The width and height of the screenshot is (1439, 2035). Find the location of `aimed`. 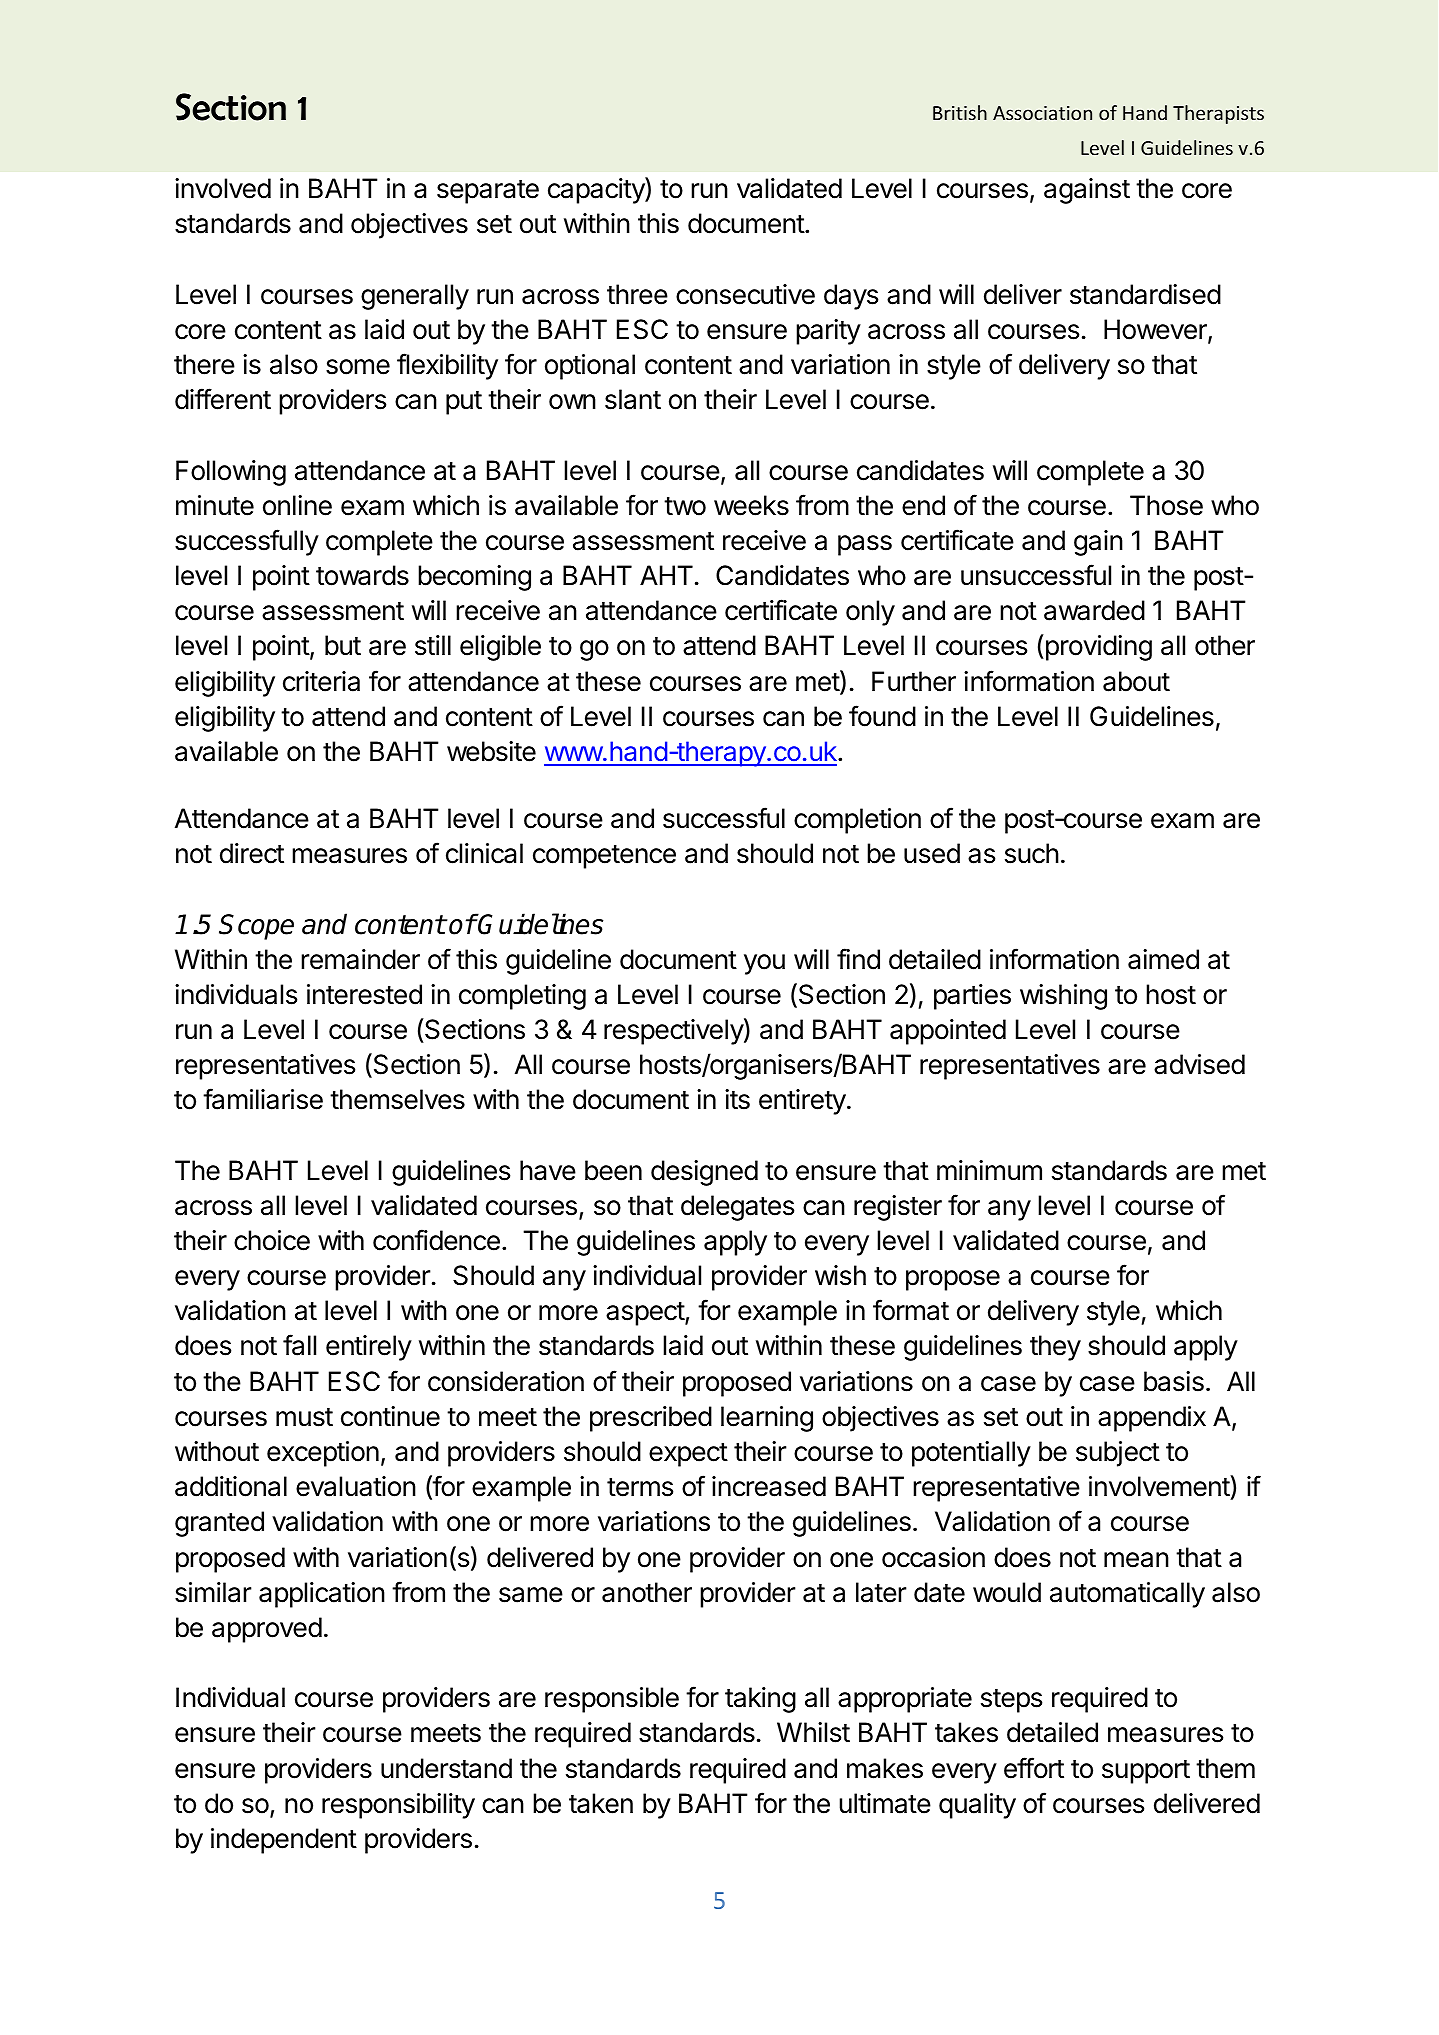

aimed is located at coordinates (1163, 959).
